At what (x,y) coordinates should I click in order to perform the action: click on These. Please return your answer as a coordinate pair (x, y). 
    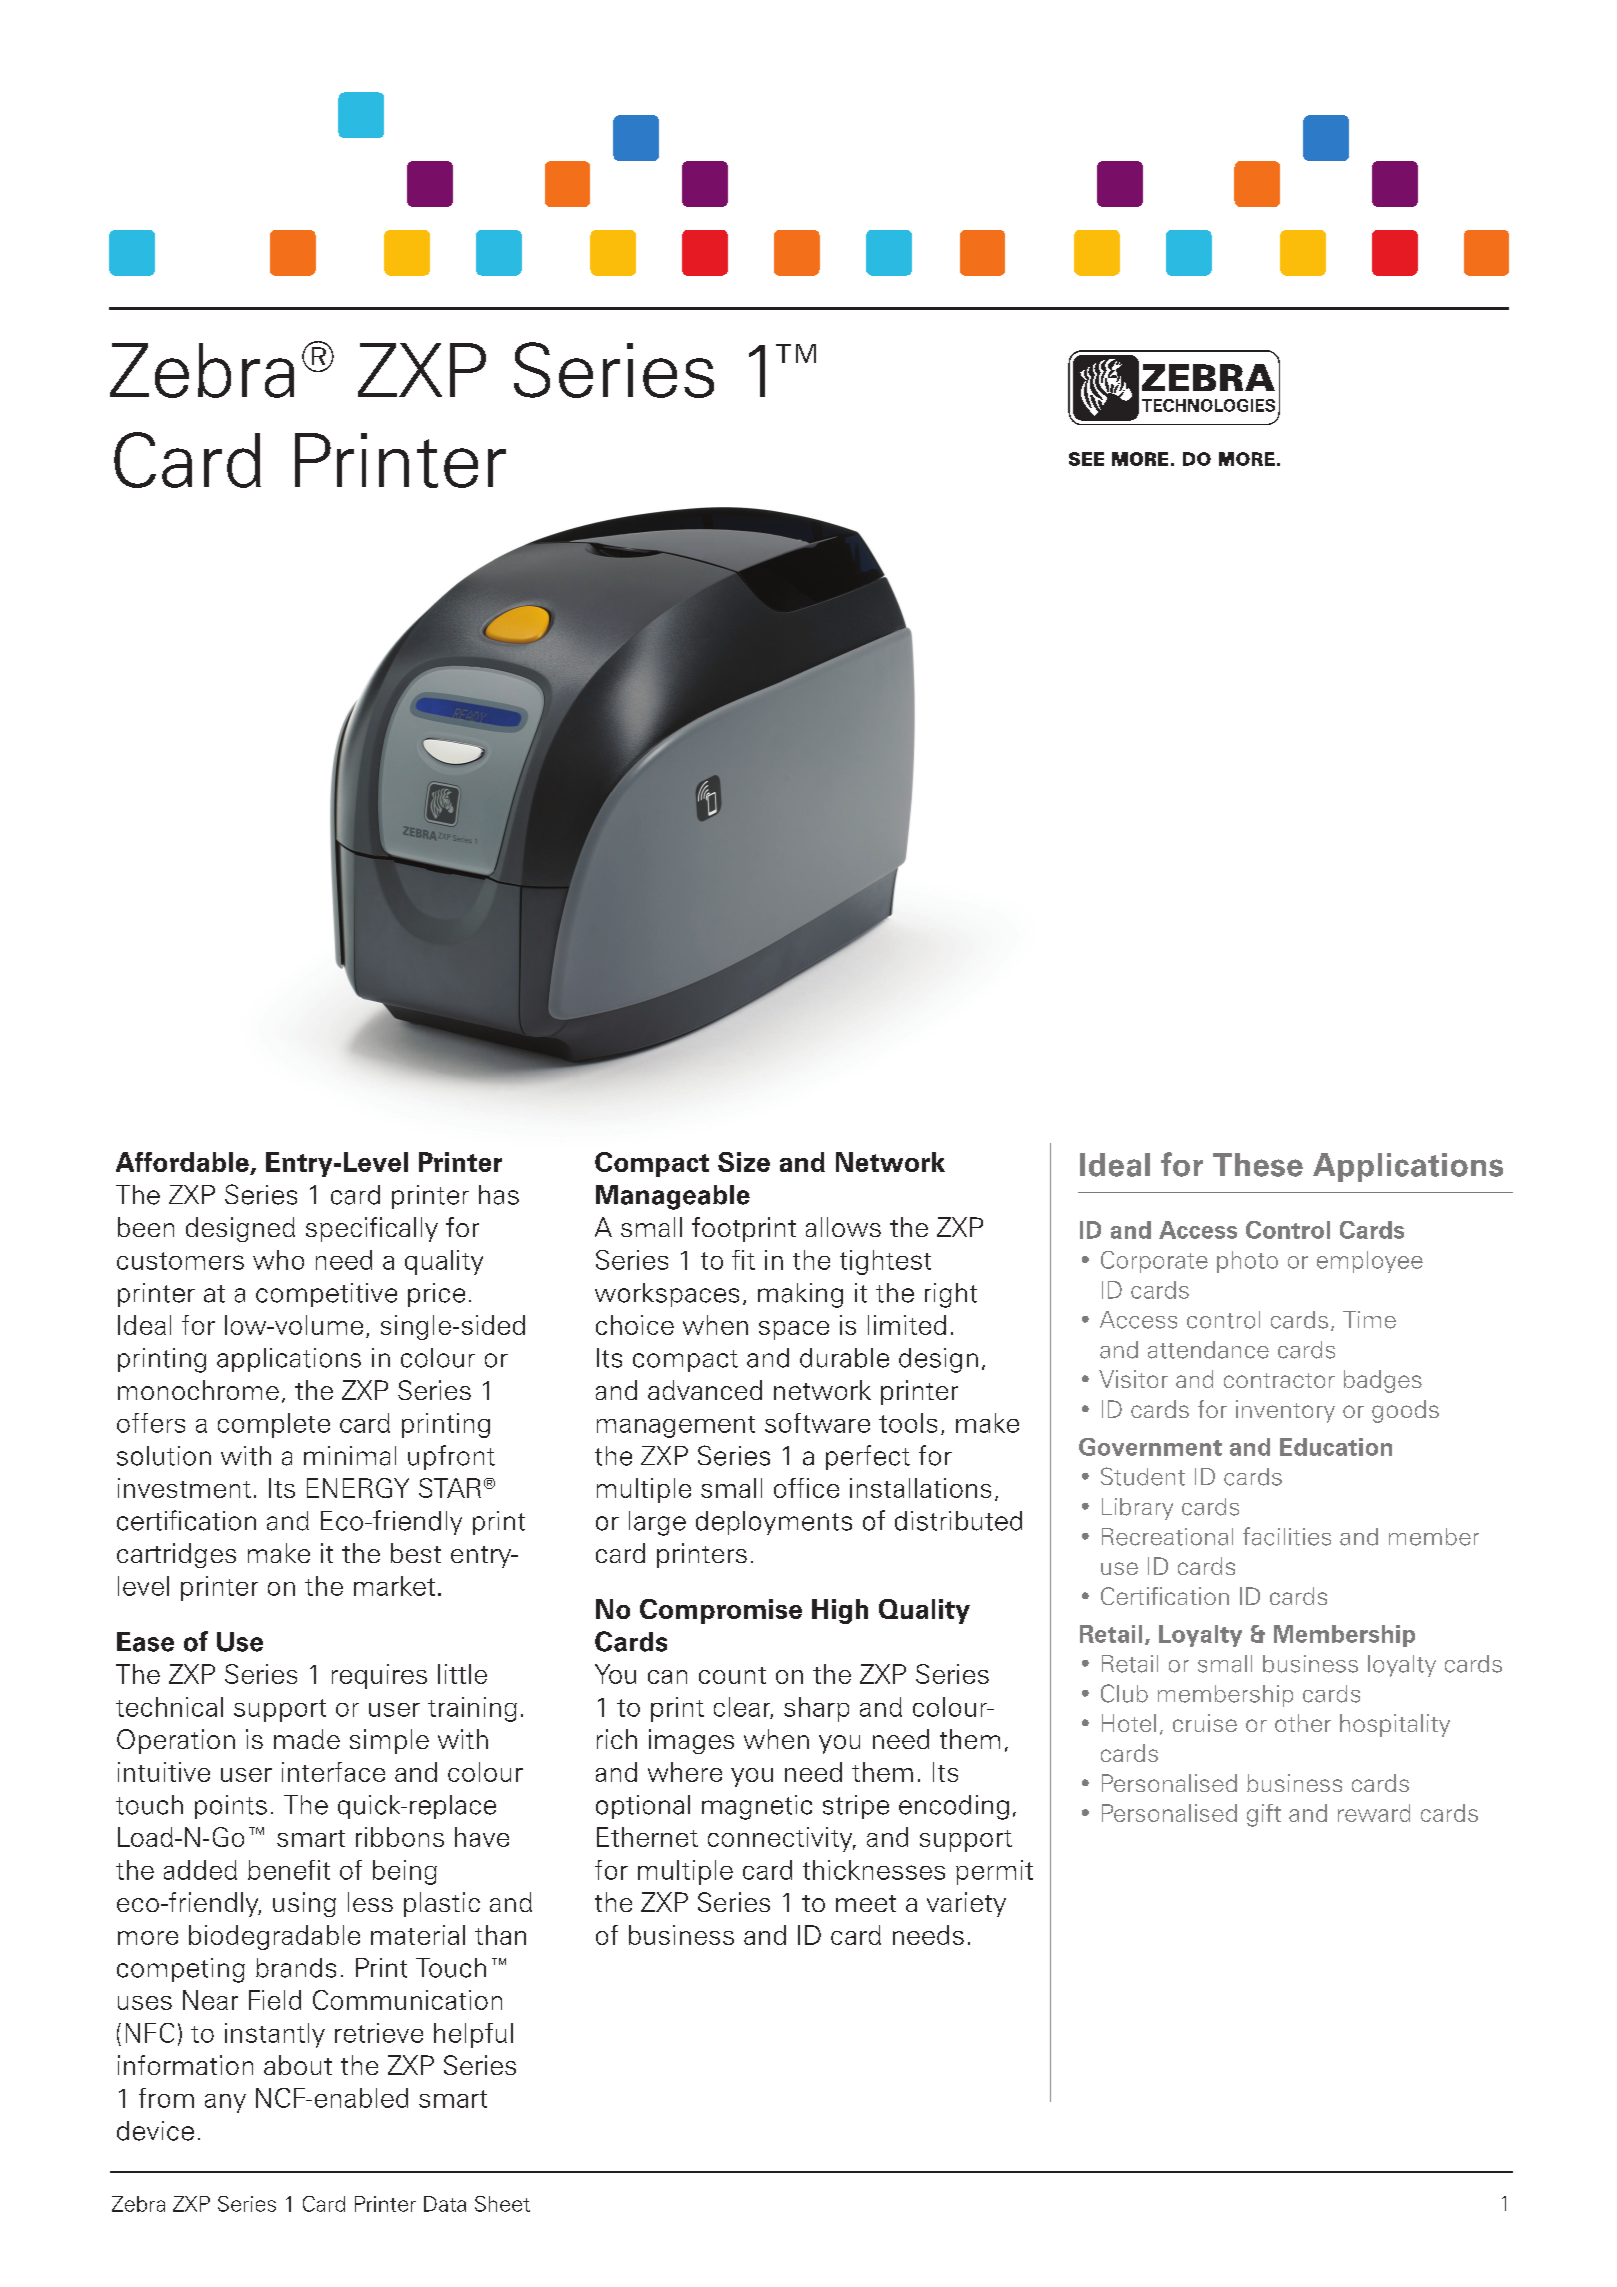
    Looking at the image, I should click on (1258, 1165).
